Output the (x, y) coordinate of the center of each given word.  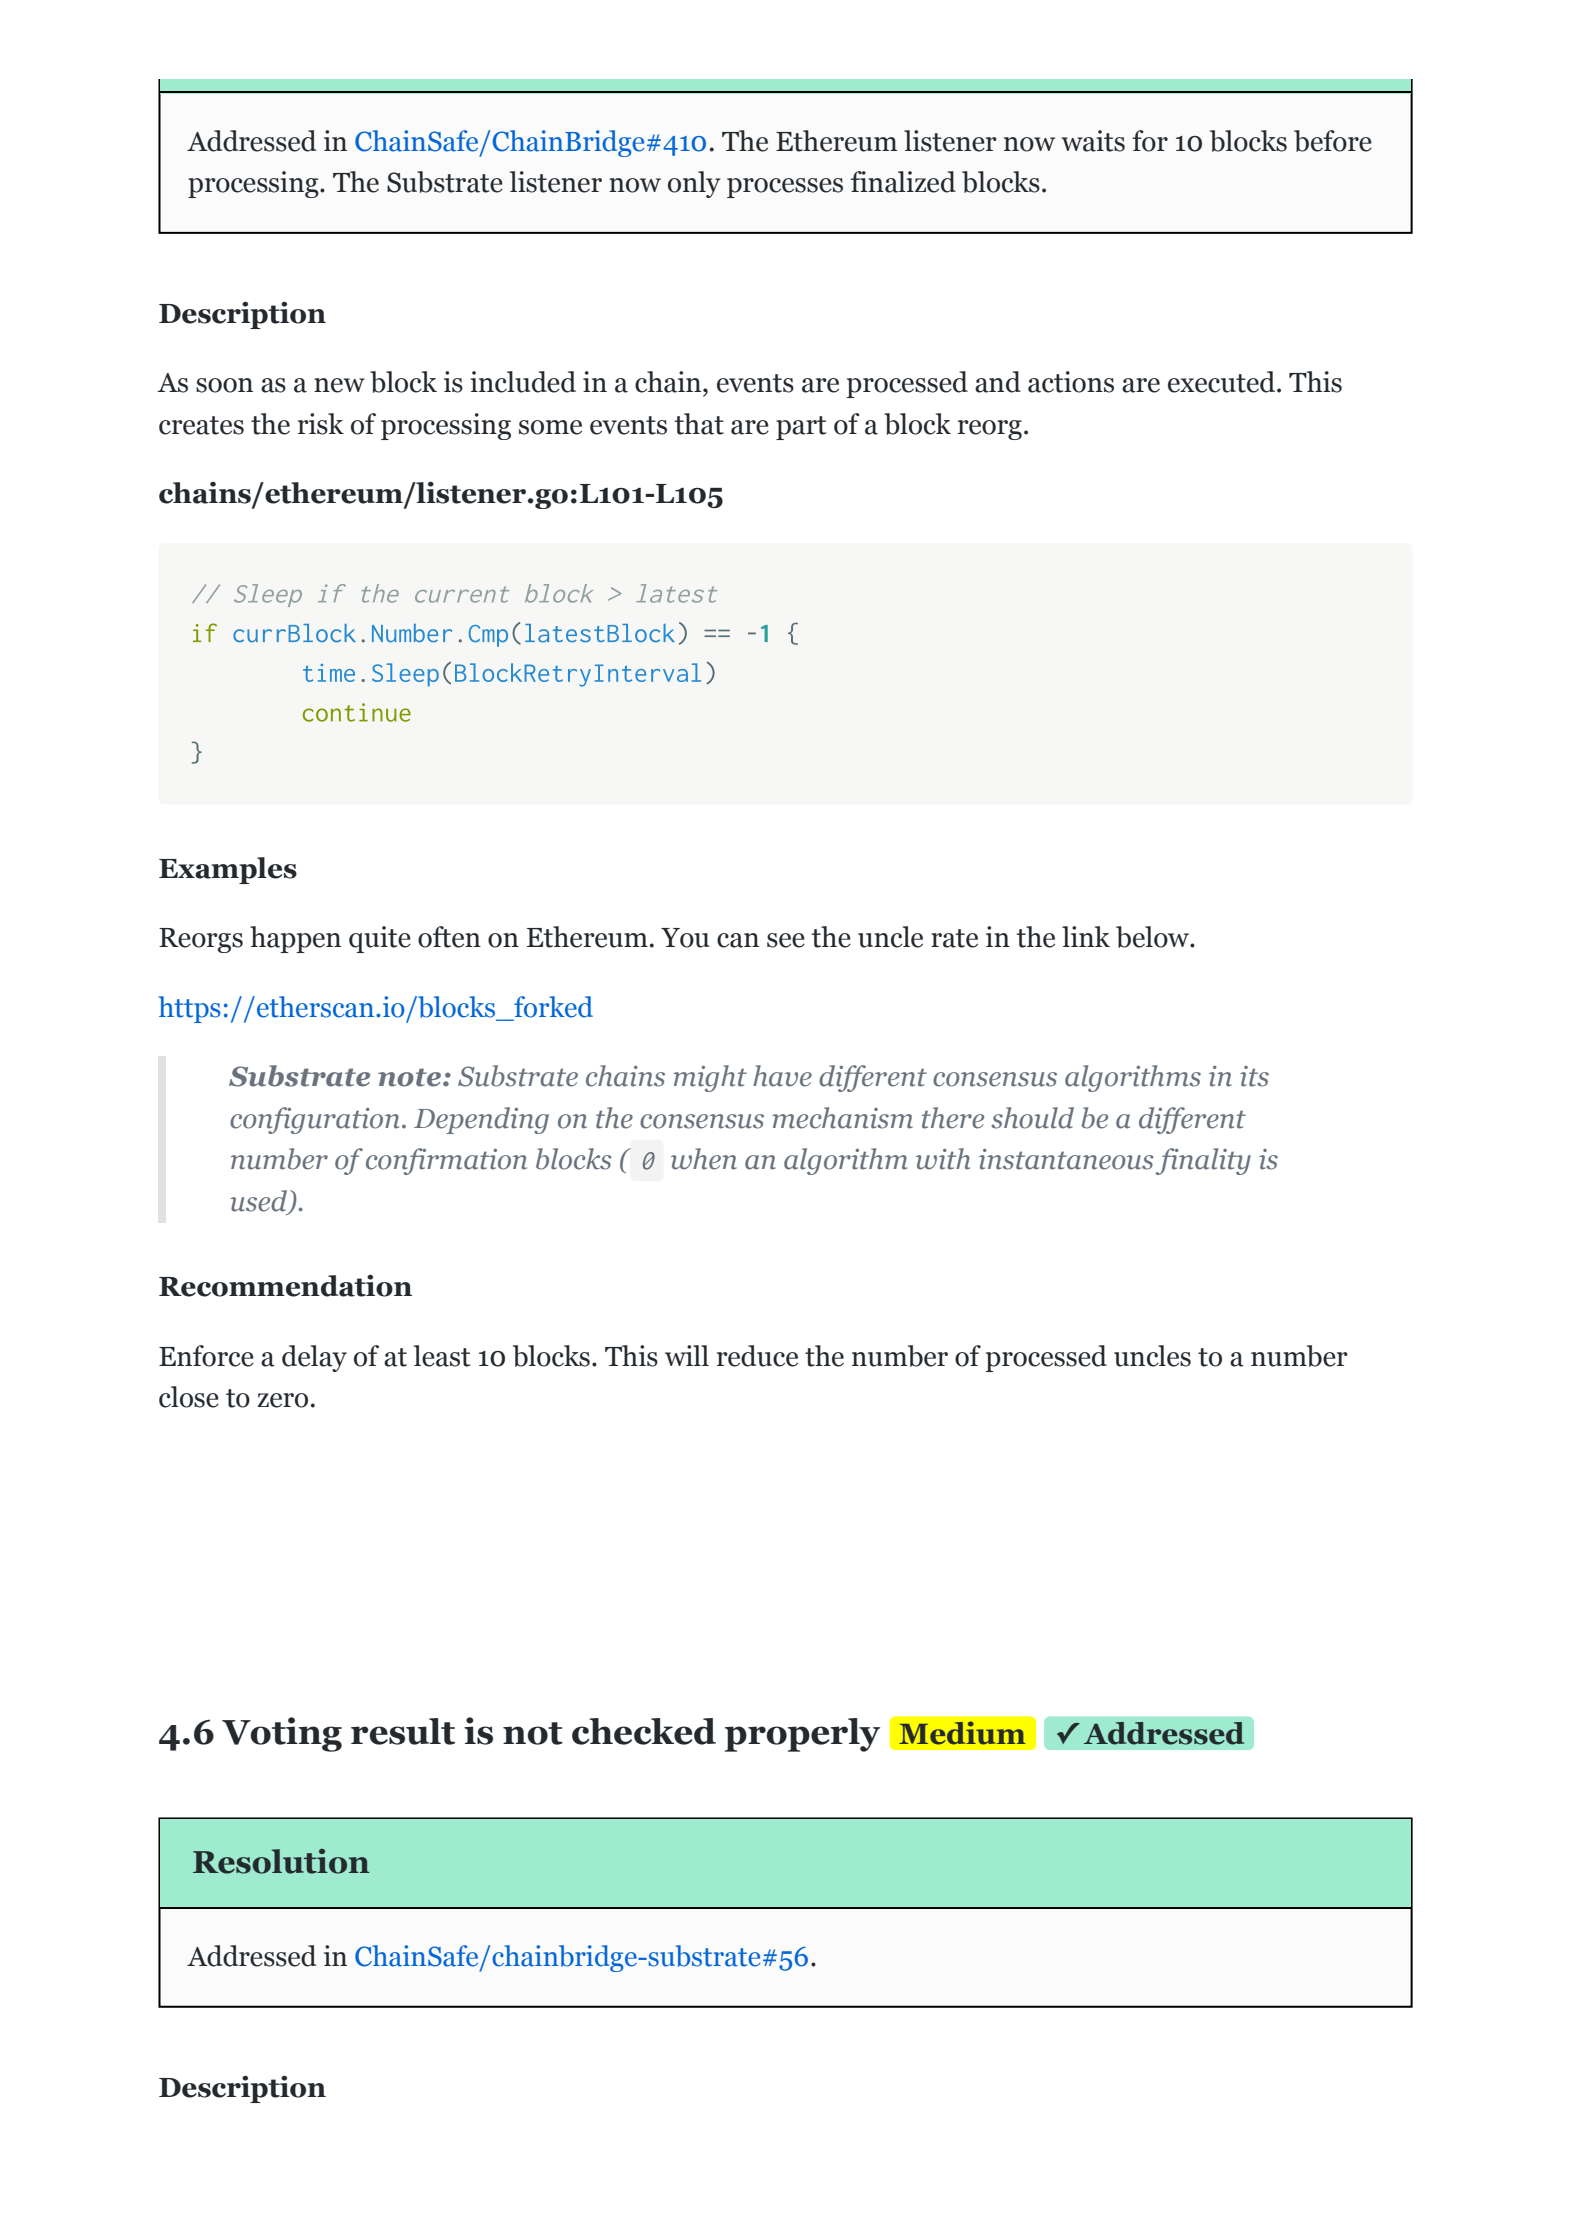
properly (802, 1735)
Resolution (281, 1861)
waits (1093, 141)
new (339, 385)
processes (785, 188)
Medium (962, 1733)
